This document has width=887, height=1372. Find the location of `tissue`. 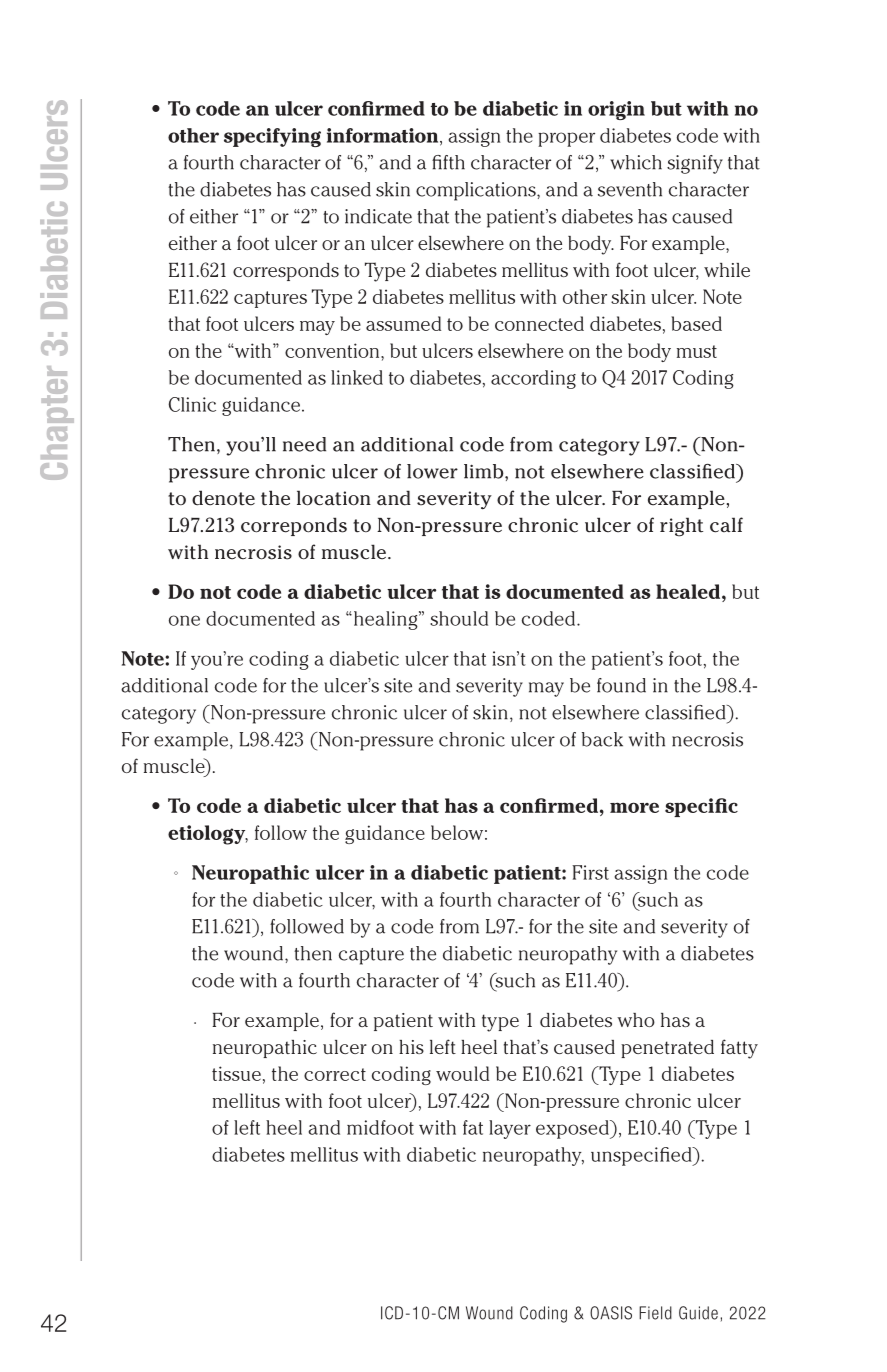

tissue is located at coordinates (236, 1073).
